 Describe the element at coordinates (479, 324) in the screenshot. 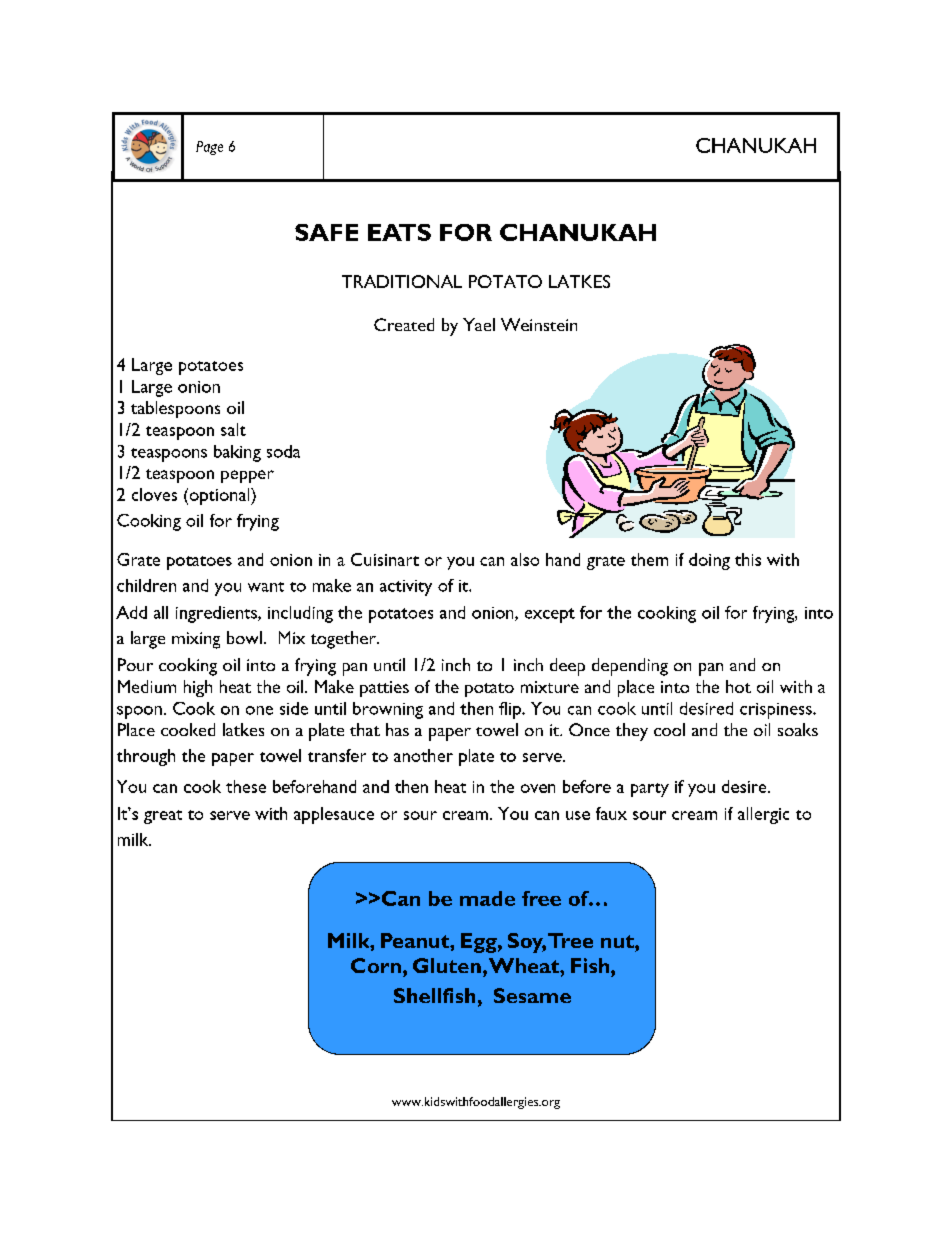

I see `Yael` at that location.
